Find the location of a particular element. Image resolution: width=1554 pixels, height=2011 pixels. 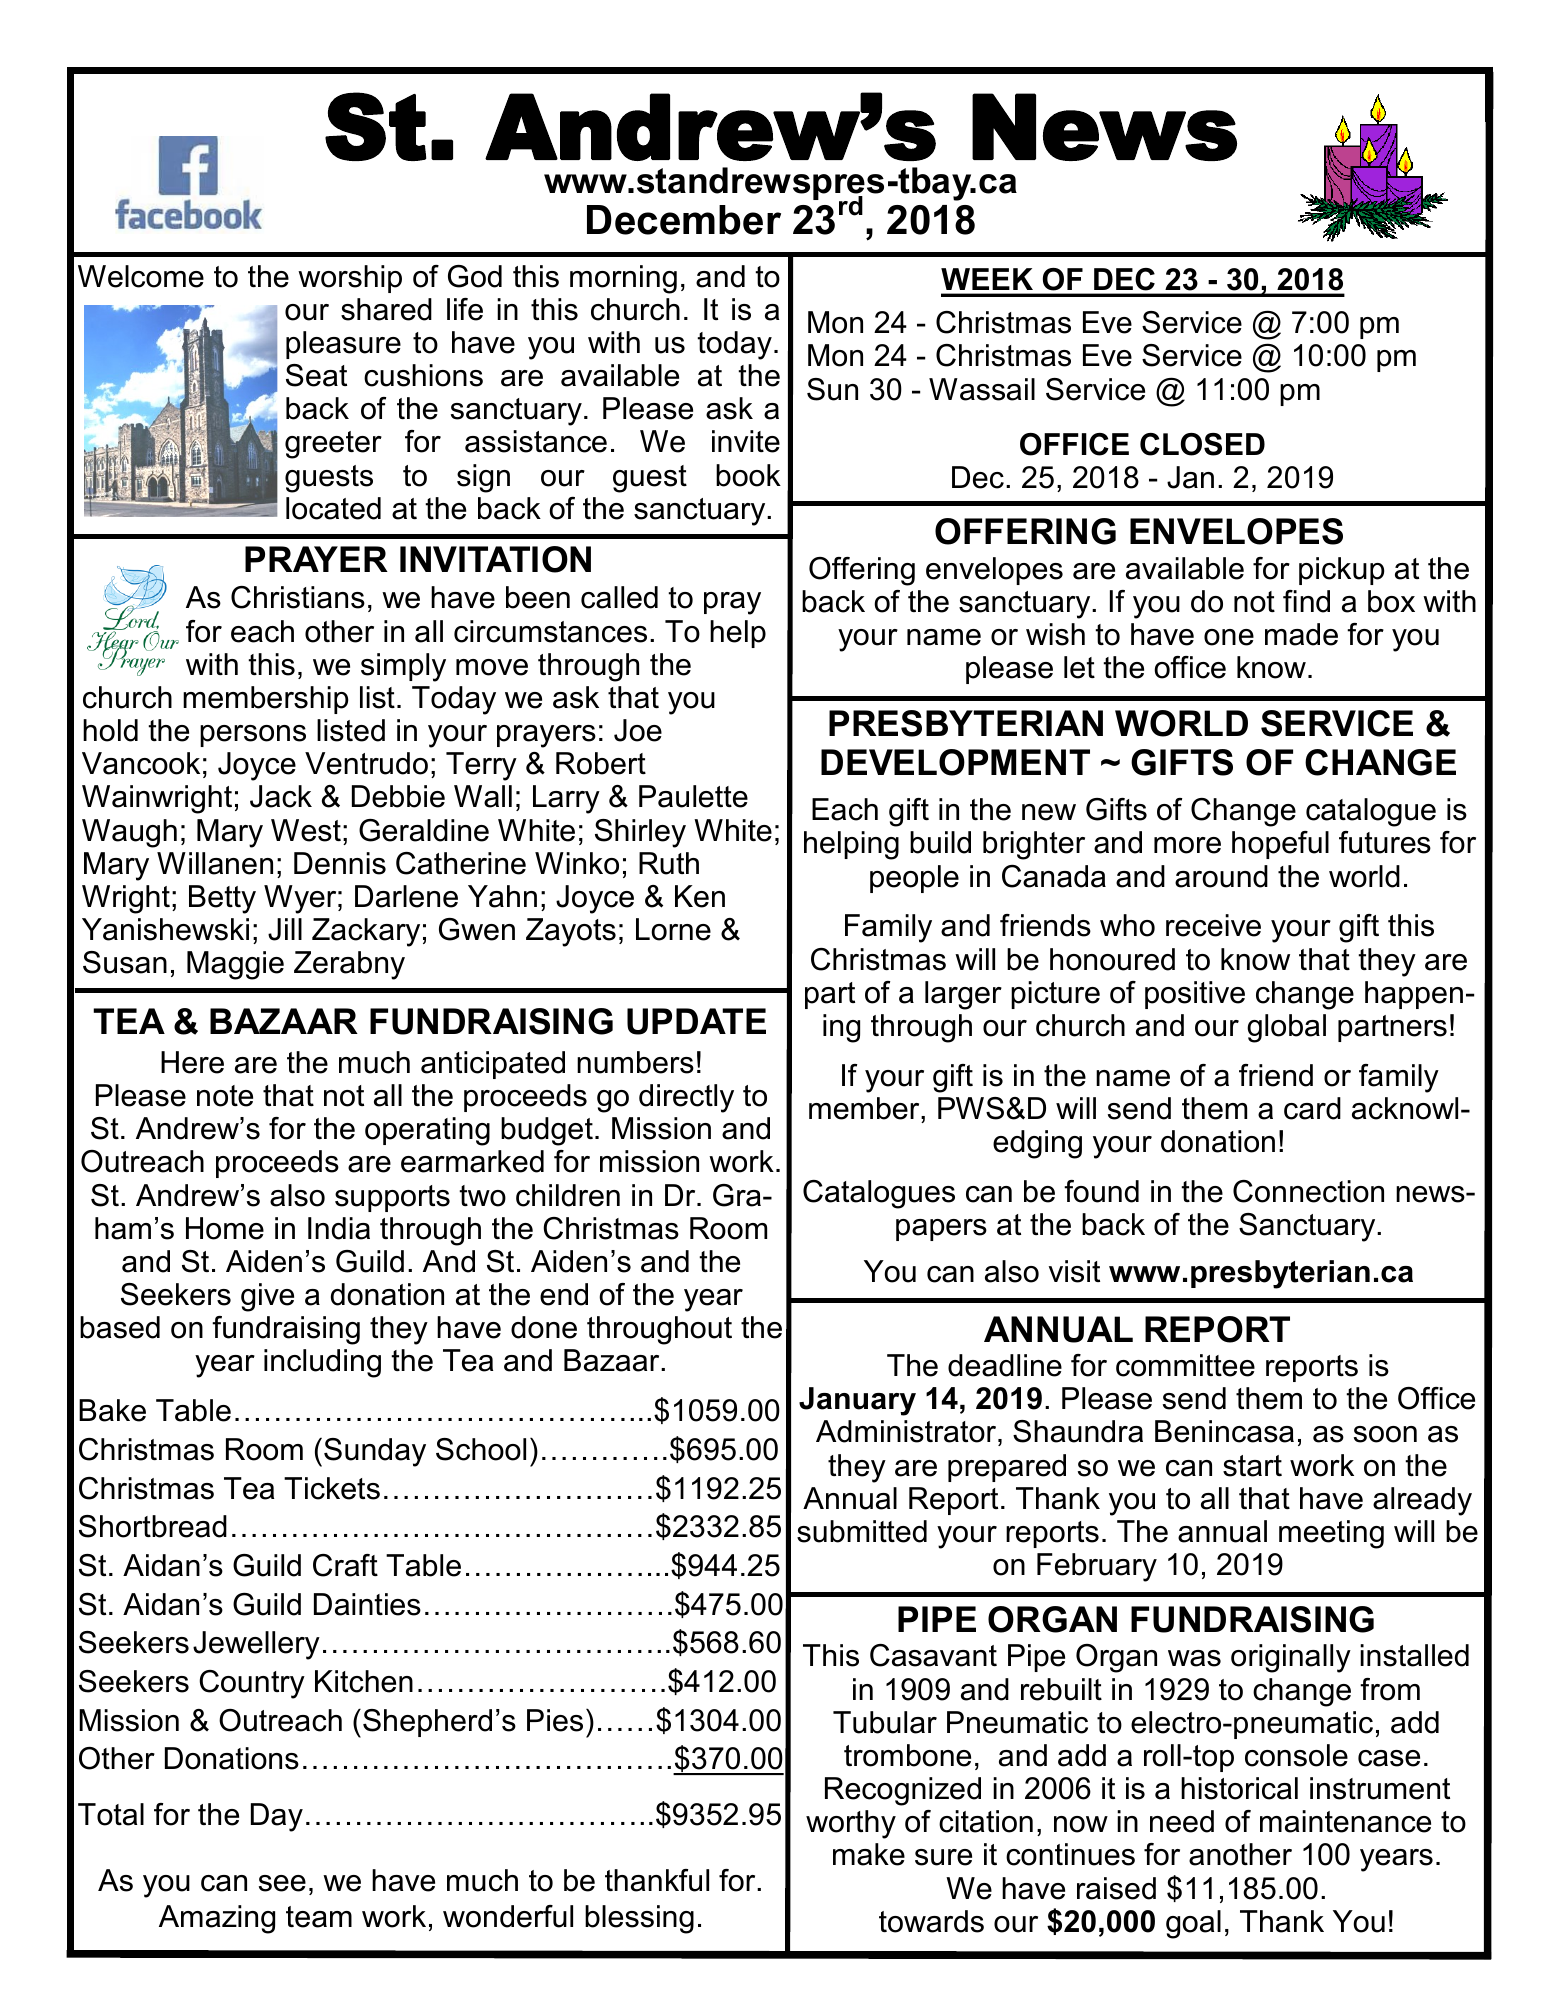

make is located at coordinates (869, 1854).
